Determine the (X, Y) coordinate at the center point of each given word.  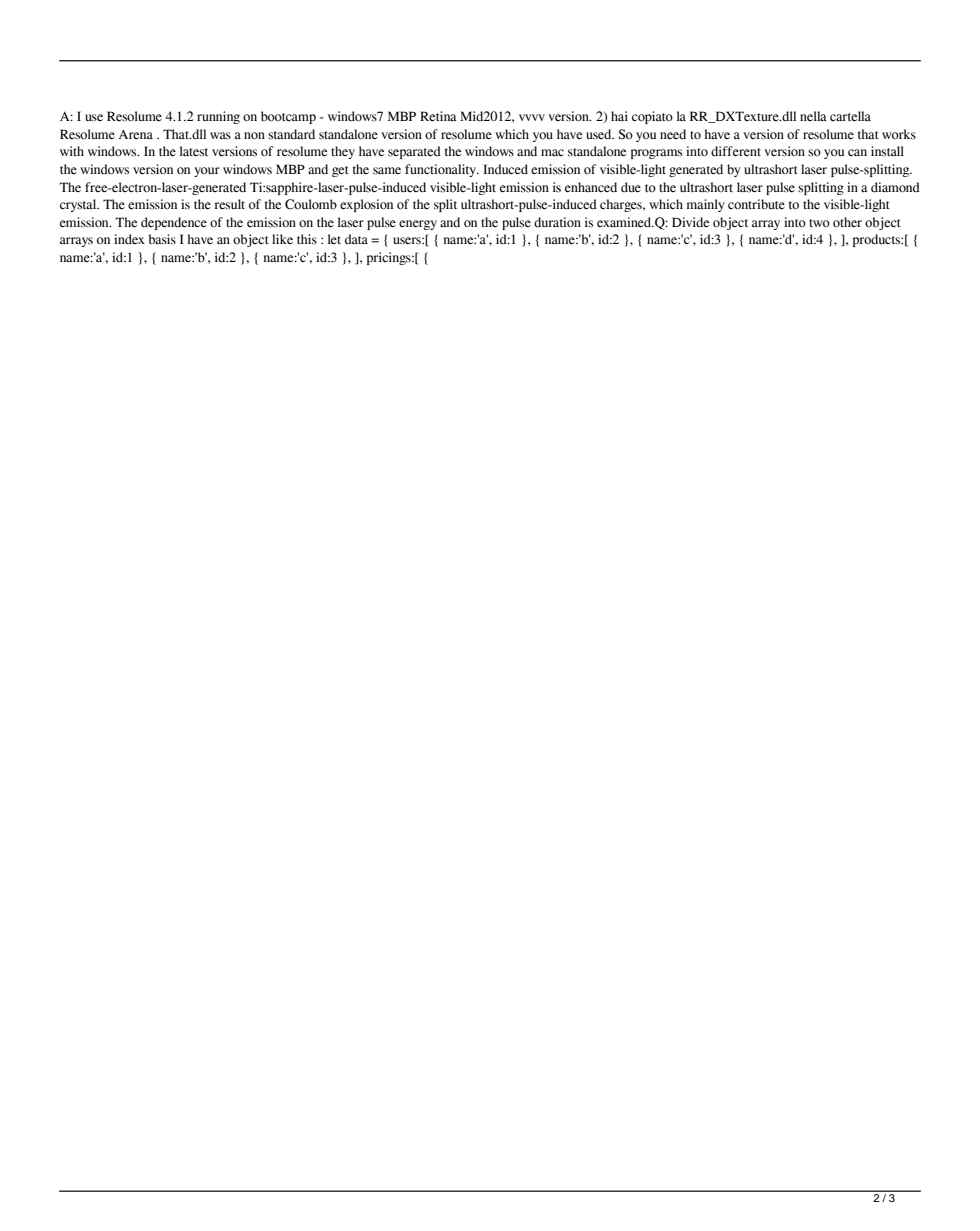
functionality (442, 170)
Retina (438, 116)
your (207, 172)
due (631, 187)
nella (813, 116)
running (218, 117)
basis (162, 239)
